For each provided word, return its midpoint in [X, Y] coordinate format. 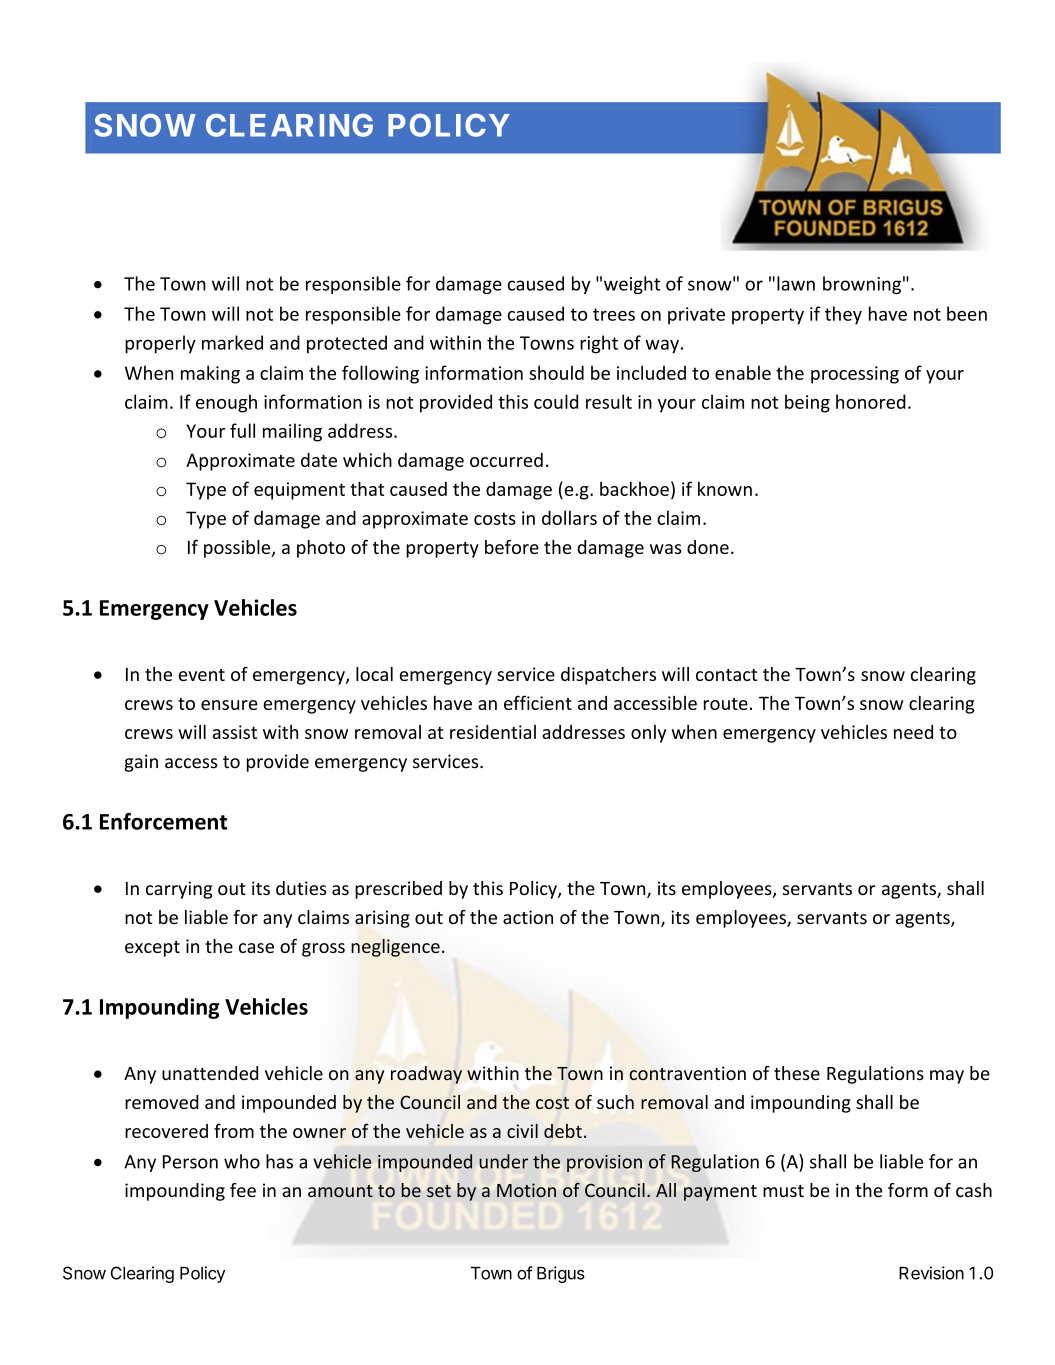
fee [243, 1190]
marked [232, 342]
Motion [526, 1190]
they [843, 315]
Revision [931, 1273]
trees [614, 314]
